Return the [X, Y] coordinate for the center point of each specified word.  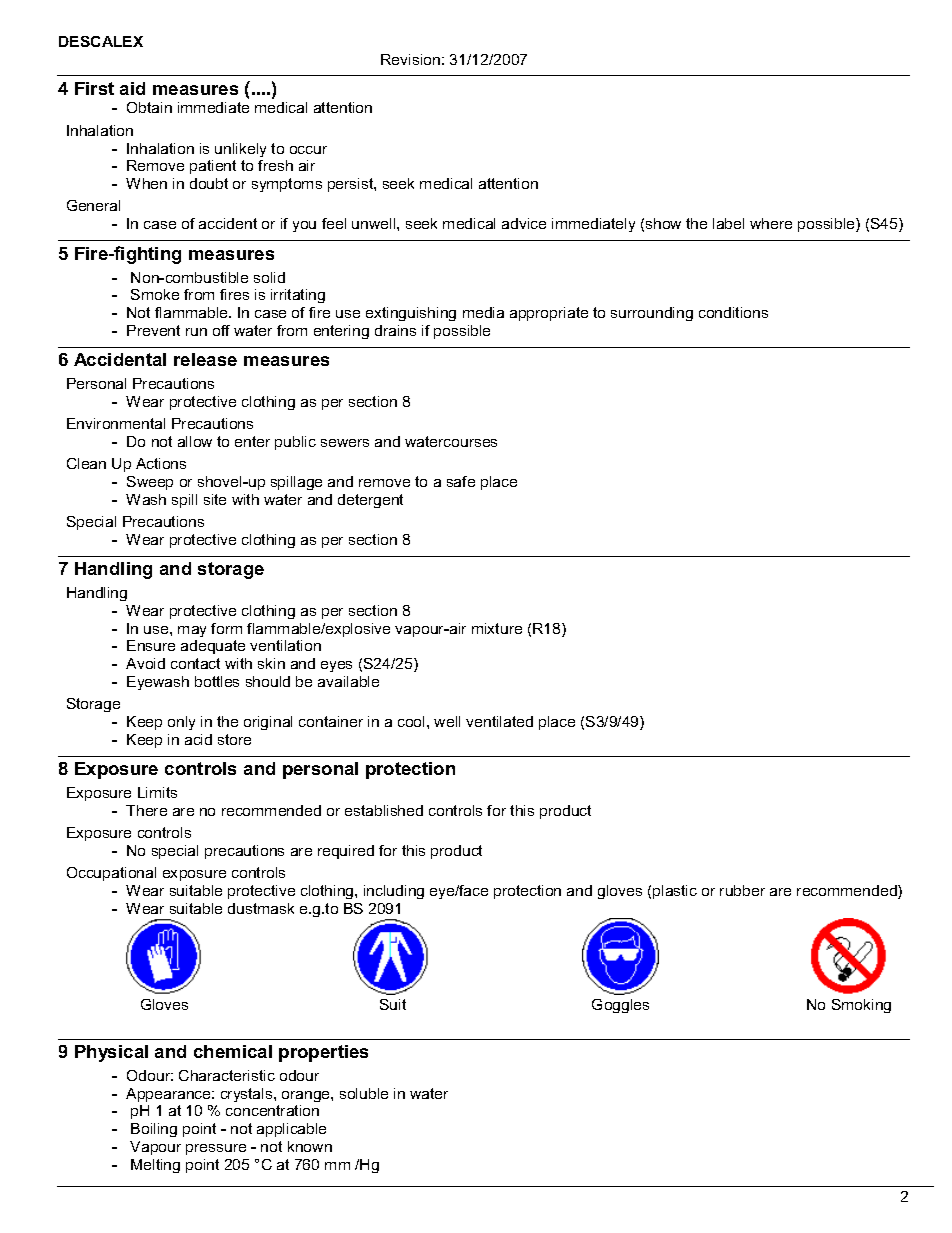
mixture [497, 628]
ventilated [499, 721]
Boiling [154, 1130]
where [771, 223]
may [192, 631]
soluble [364, 1093]
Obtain [149, 107]
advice [524, 223]
